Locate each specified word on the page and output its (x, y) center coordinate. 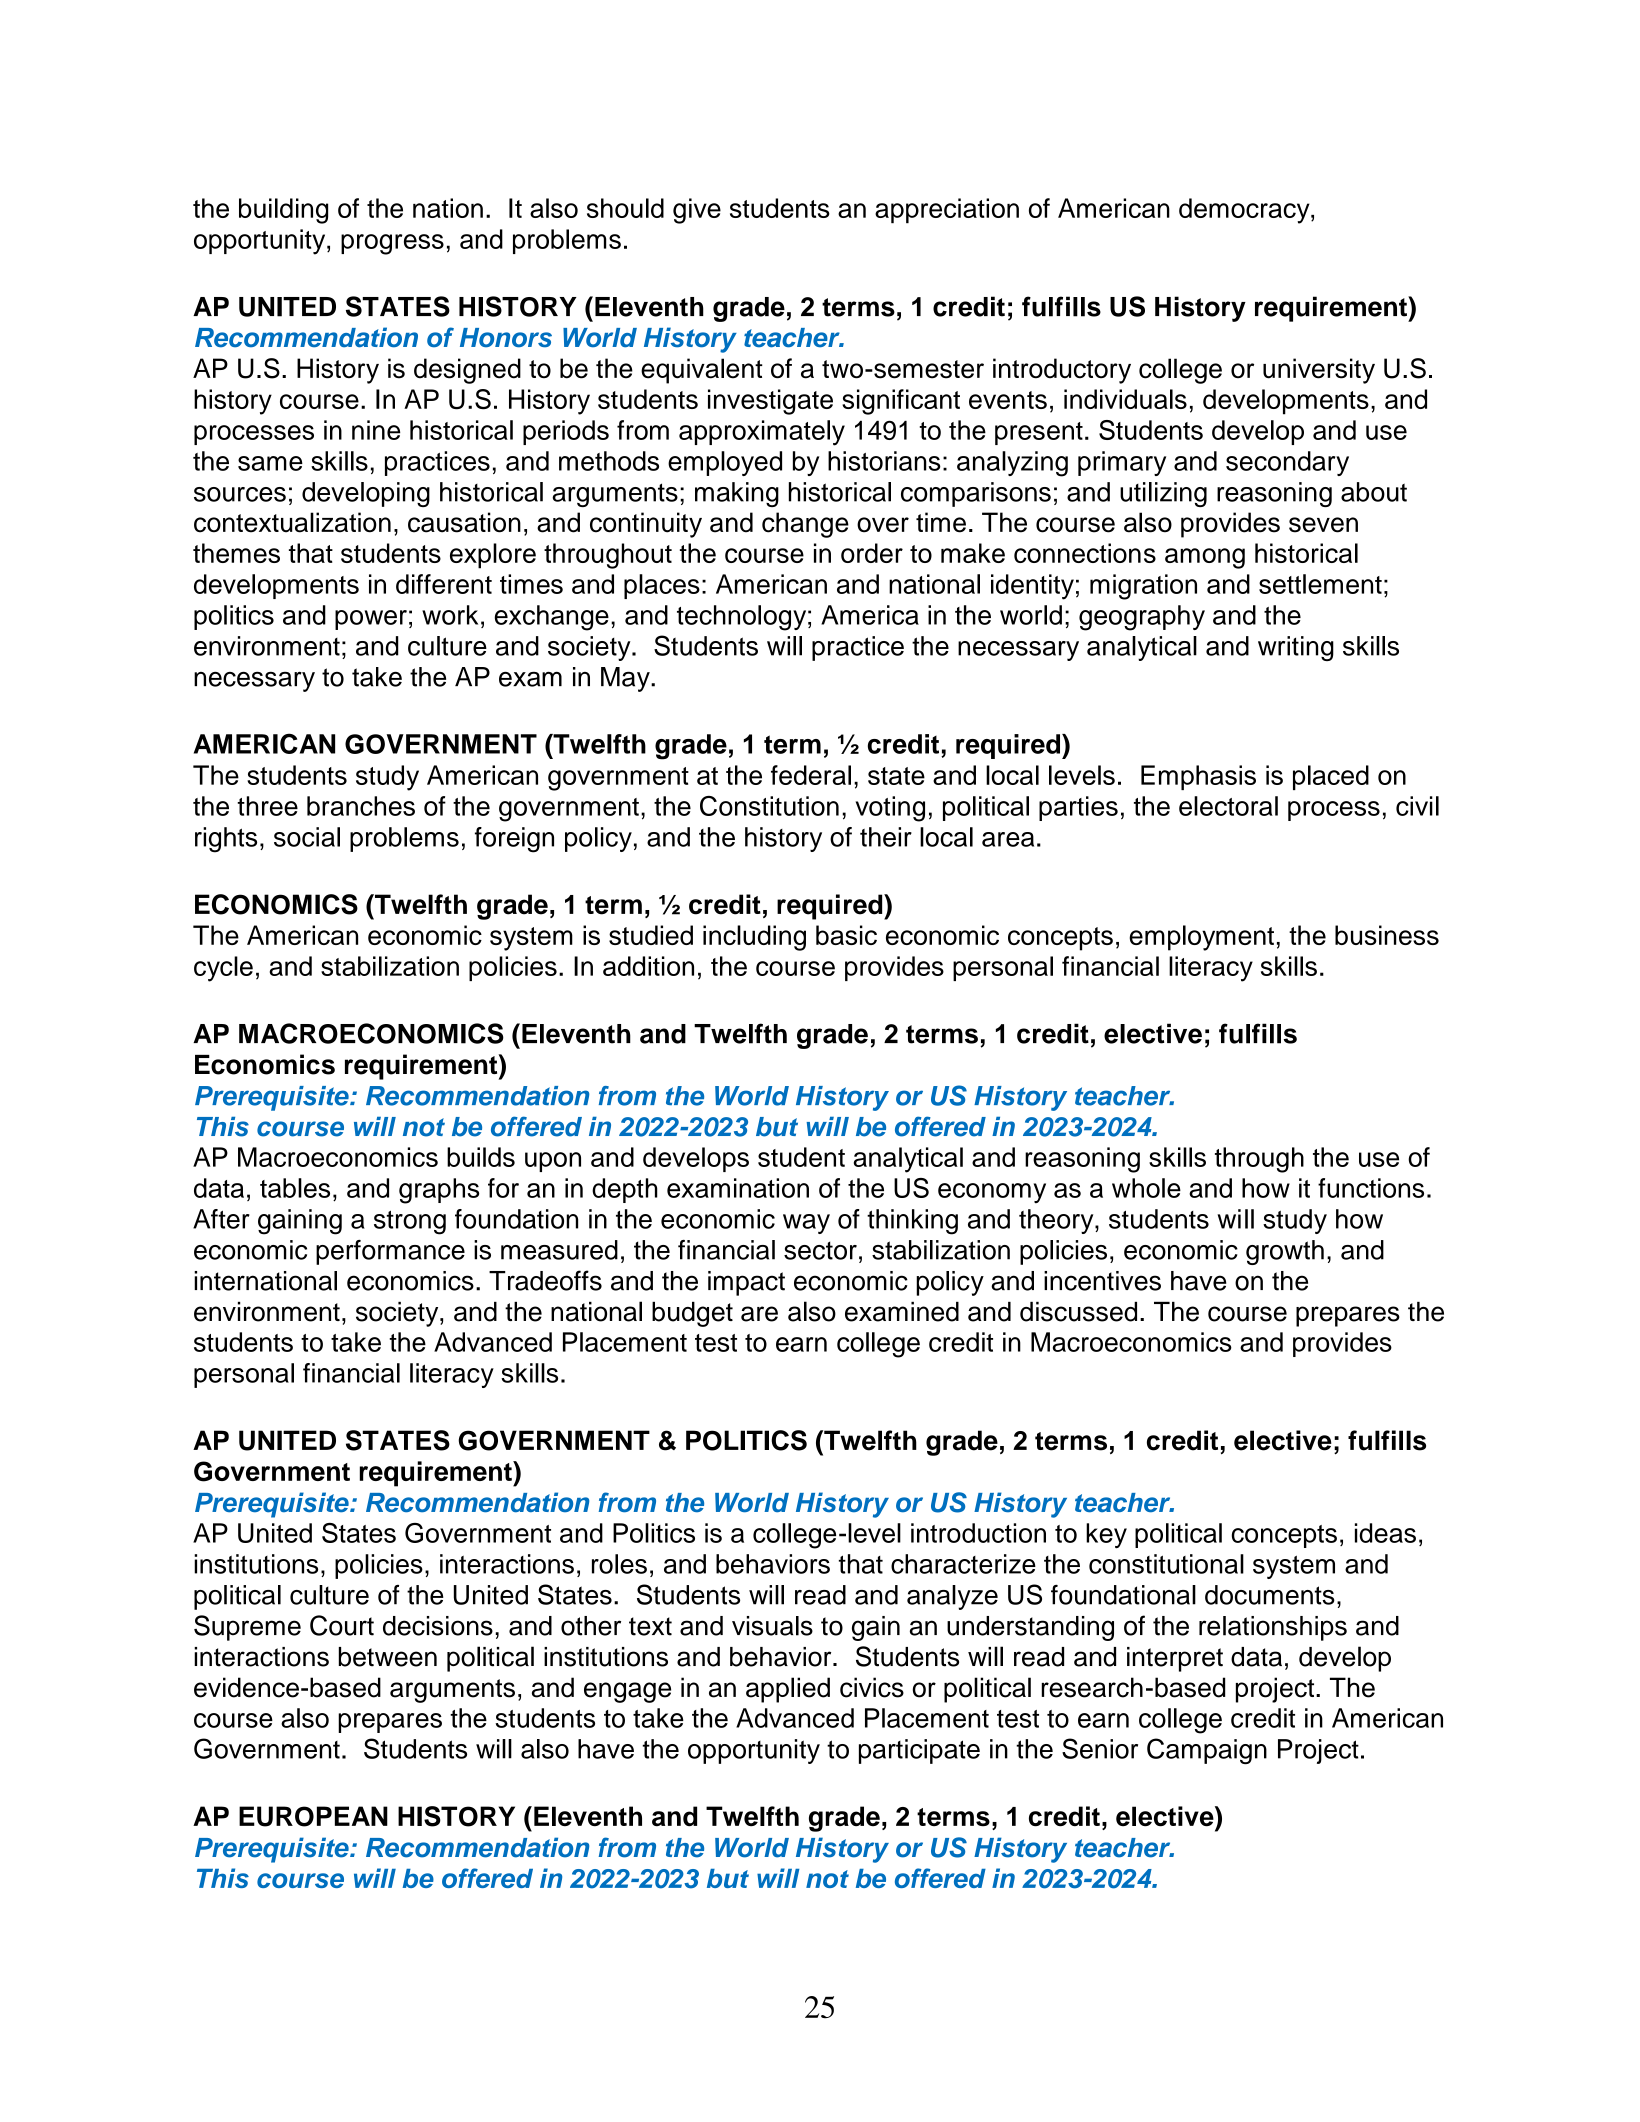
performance (390, 1252)
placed (1331, 777)
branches (361, 806)
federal (811, 775)
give (697, 211)
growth (1285, 1252)
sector (820, 1250)
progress (392, 244)
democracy (1245, 211)
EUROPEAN (313, 1816)
